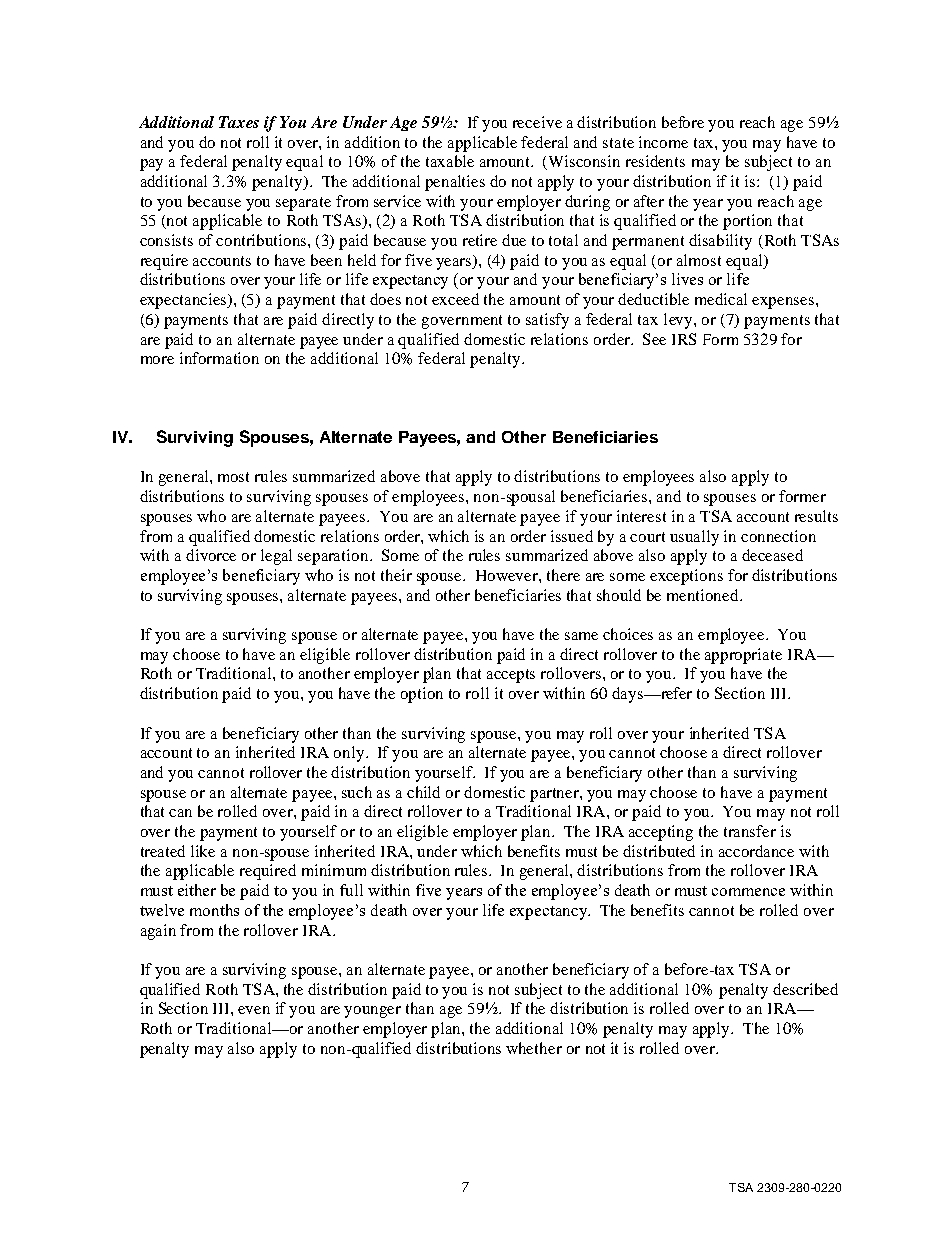 This screenshot has width=952, height=1233. I want to click on whether, so click(534, 1048).
